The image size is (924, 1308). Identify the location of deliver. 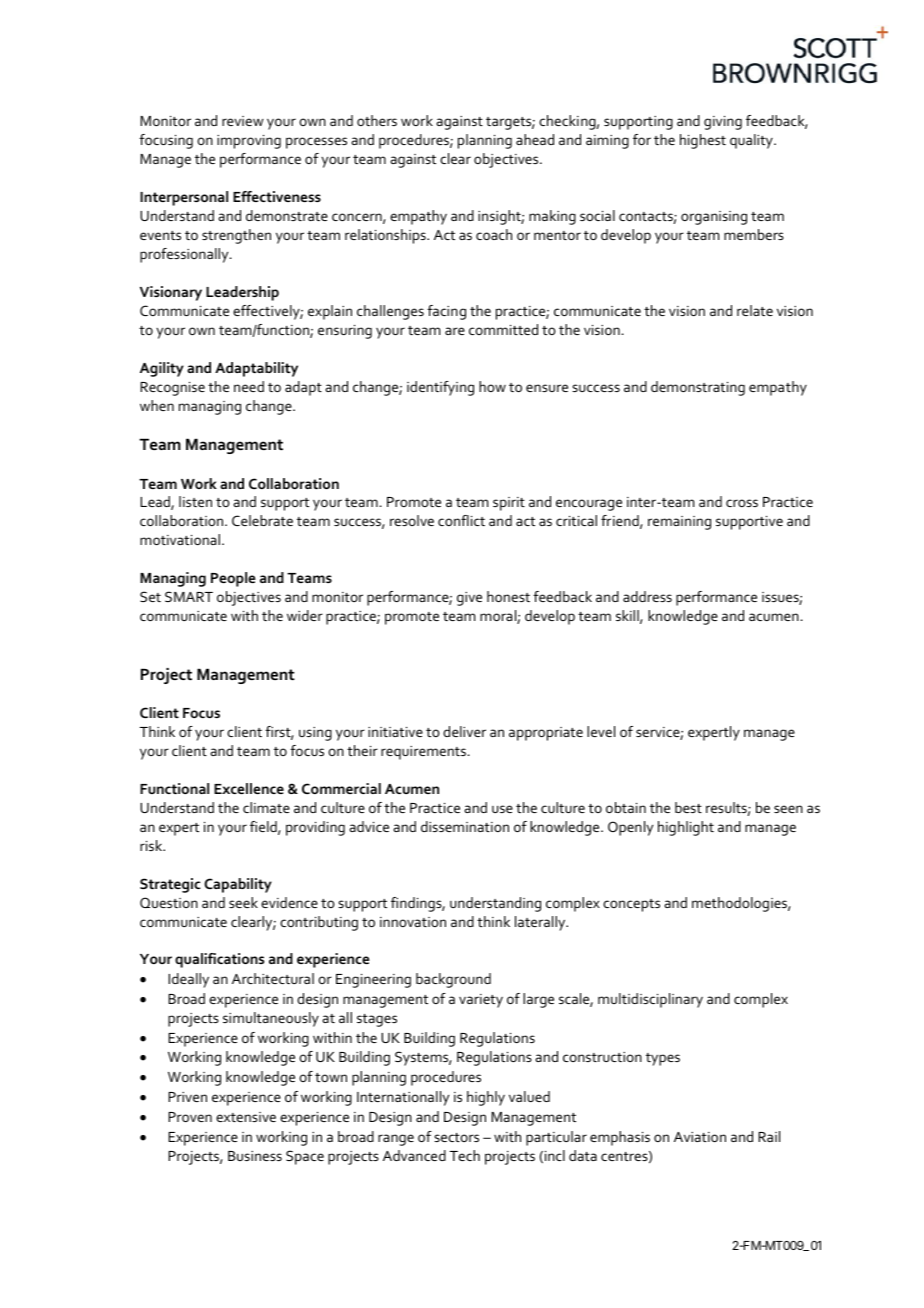
(464, 731).
